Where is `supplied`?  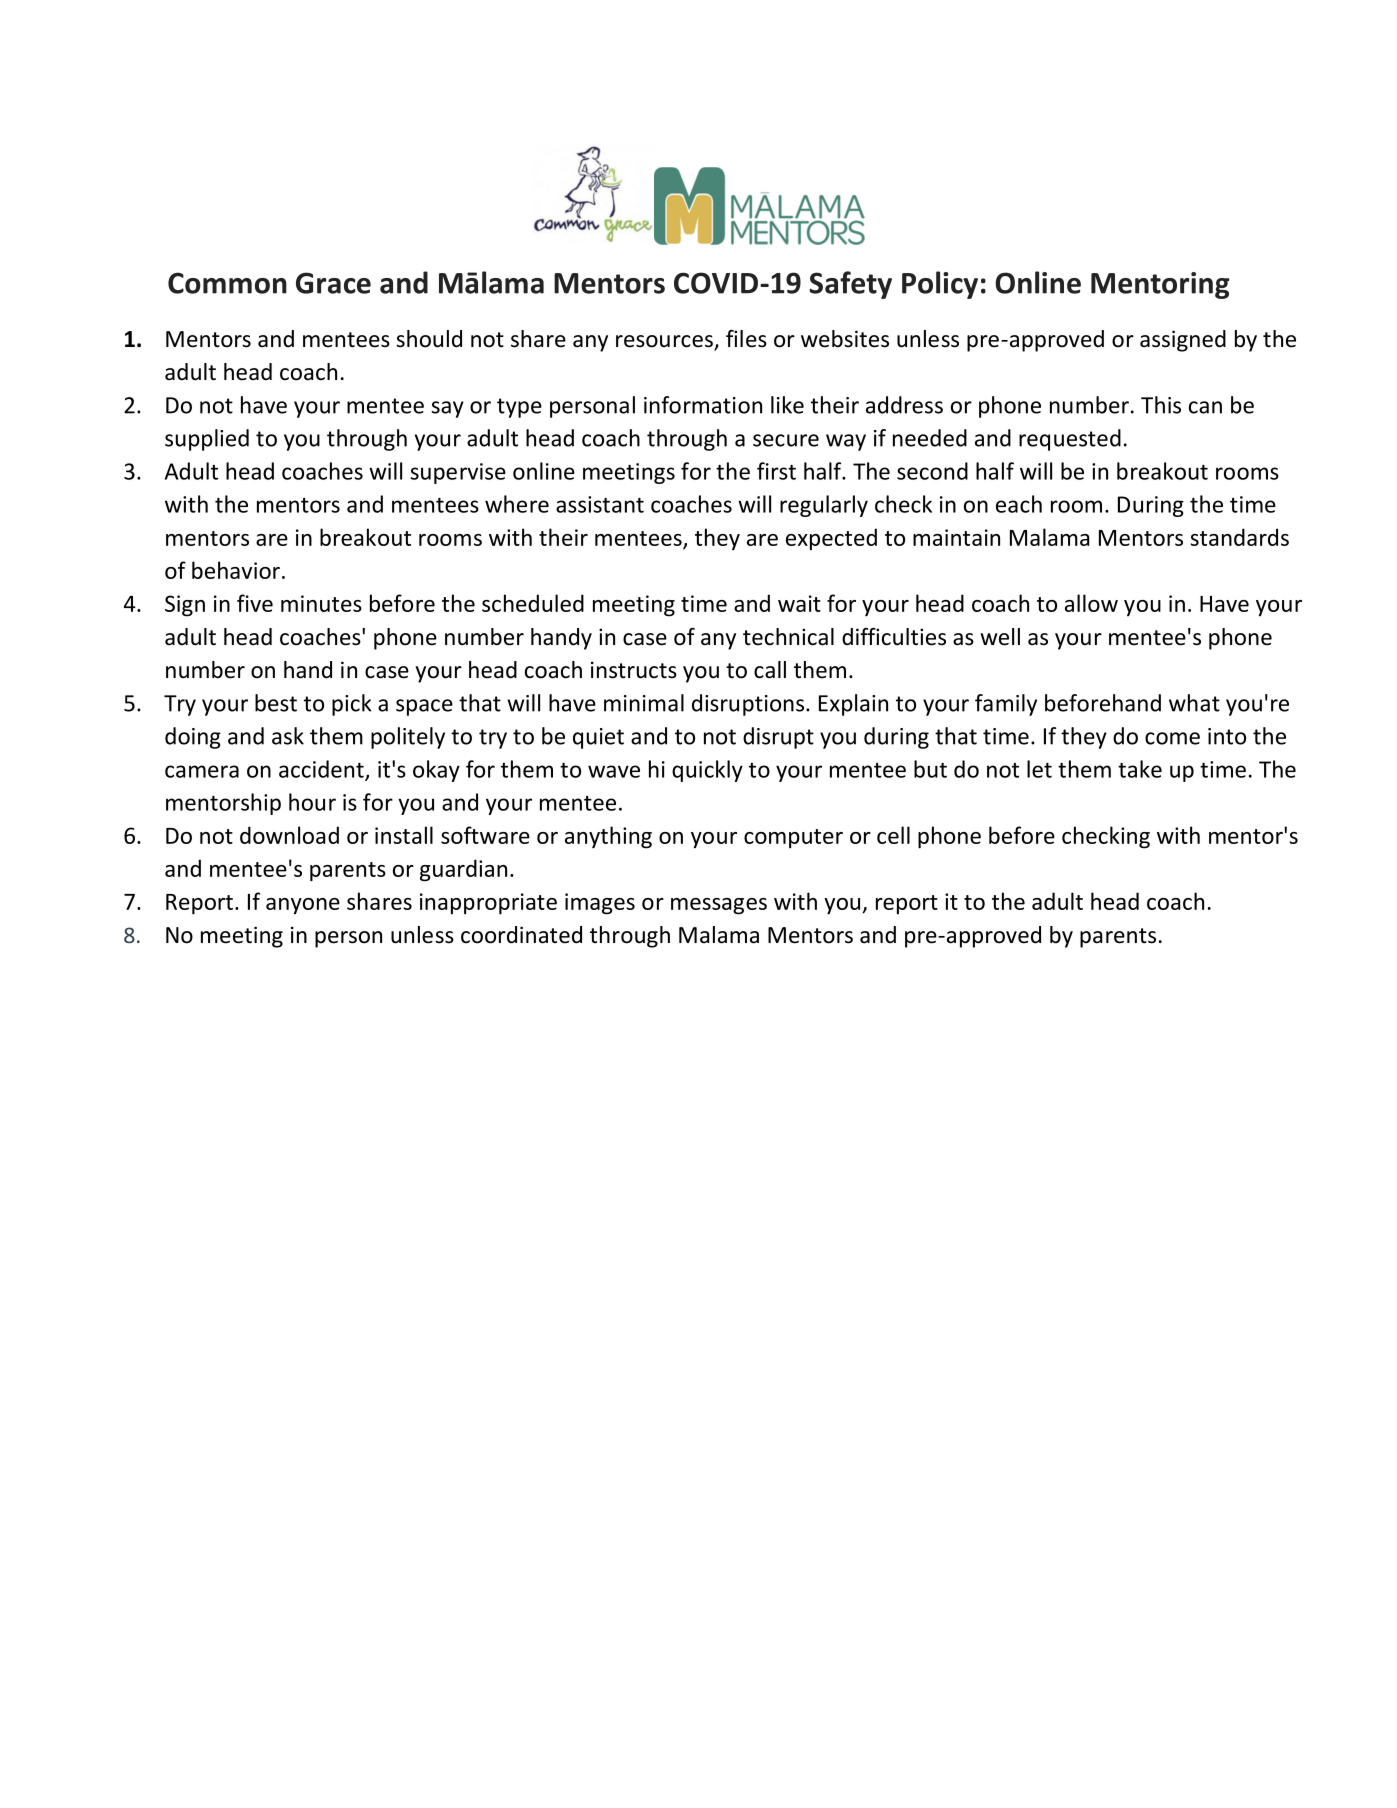
supplied is located at coordinates (207, 440).
